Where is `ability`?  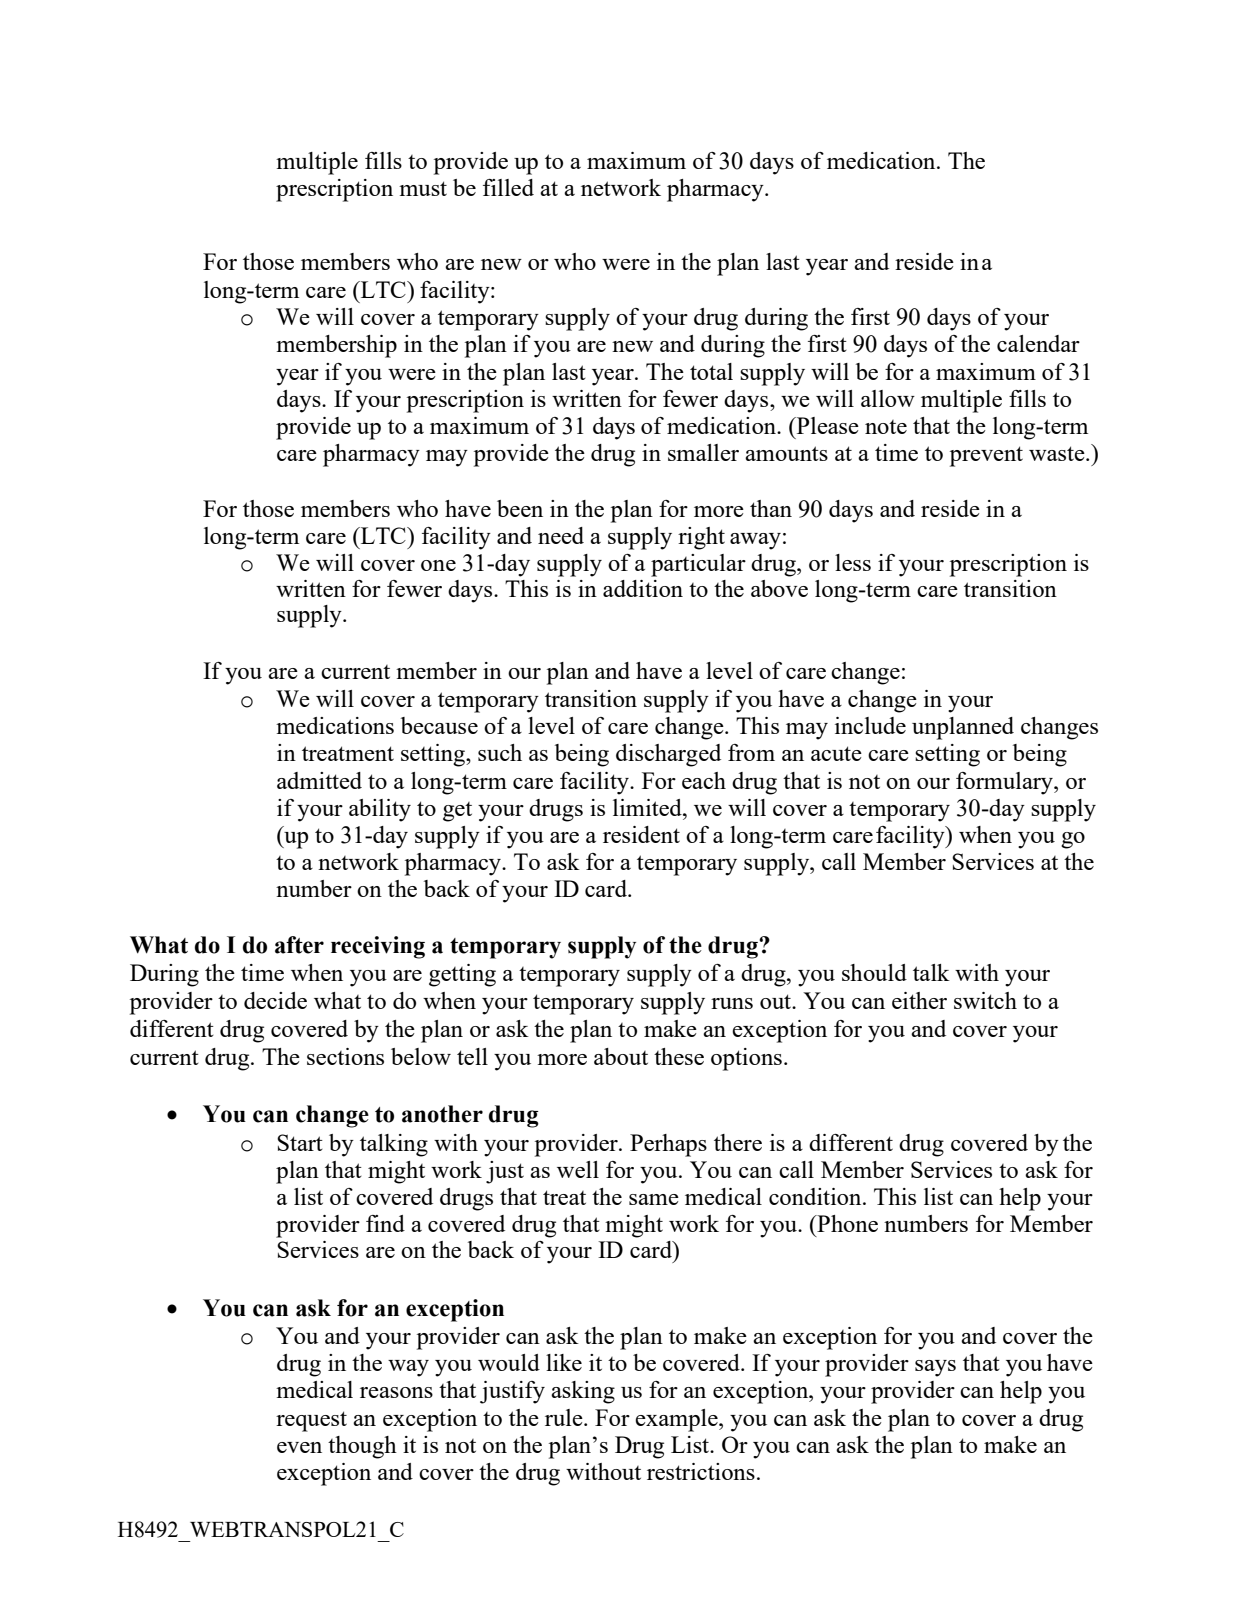
ability is located at coordinates (380, 810).
